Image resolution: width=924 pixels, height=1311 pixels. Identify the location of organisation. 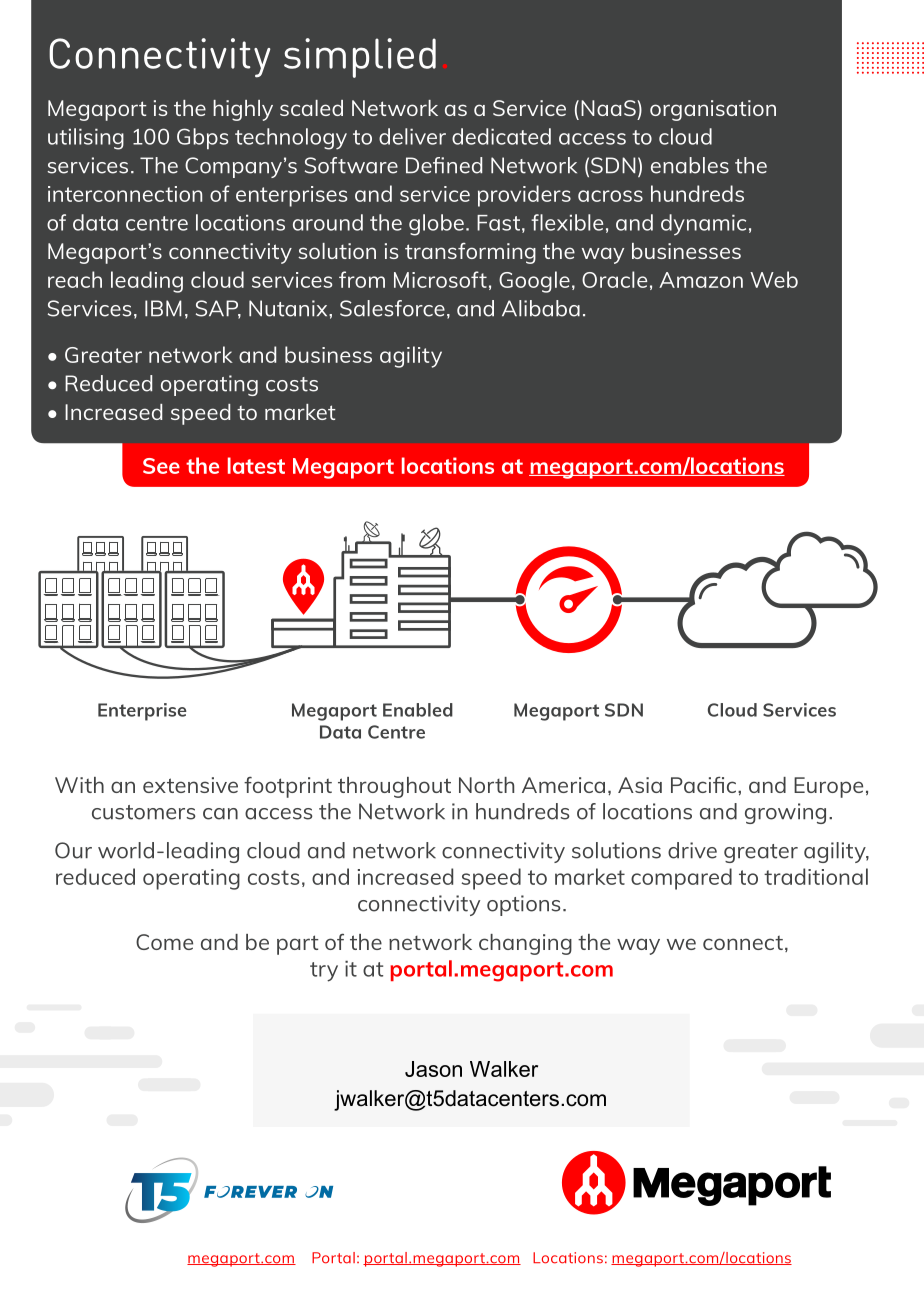
(713, 110).
